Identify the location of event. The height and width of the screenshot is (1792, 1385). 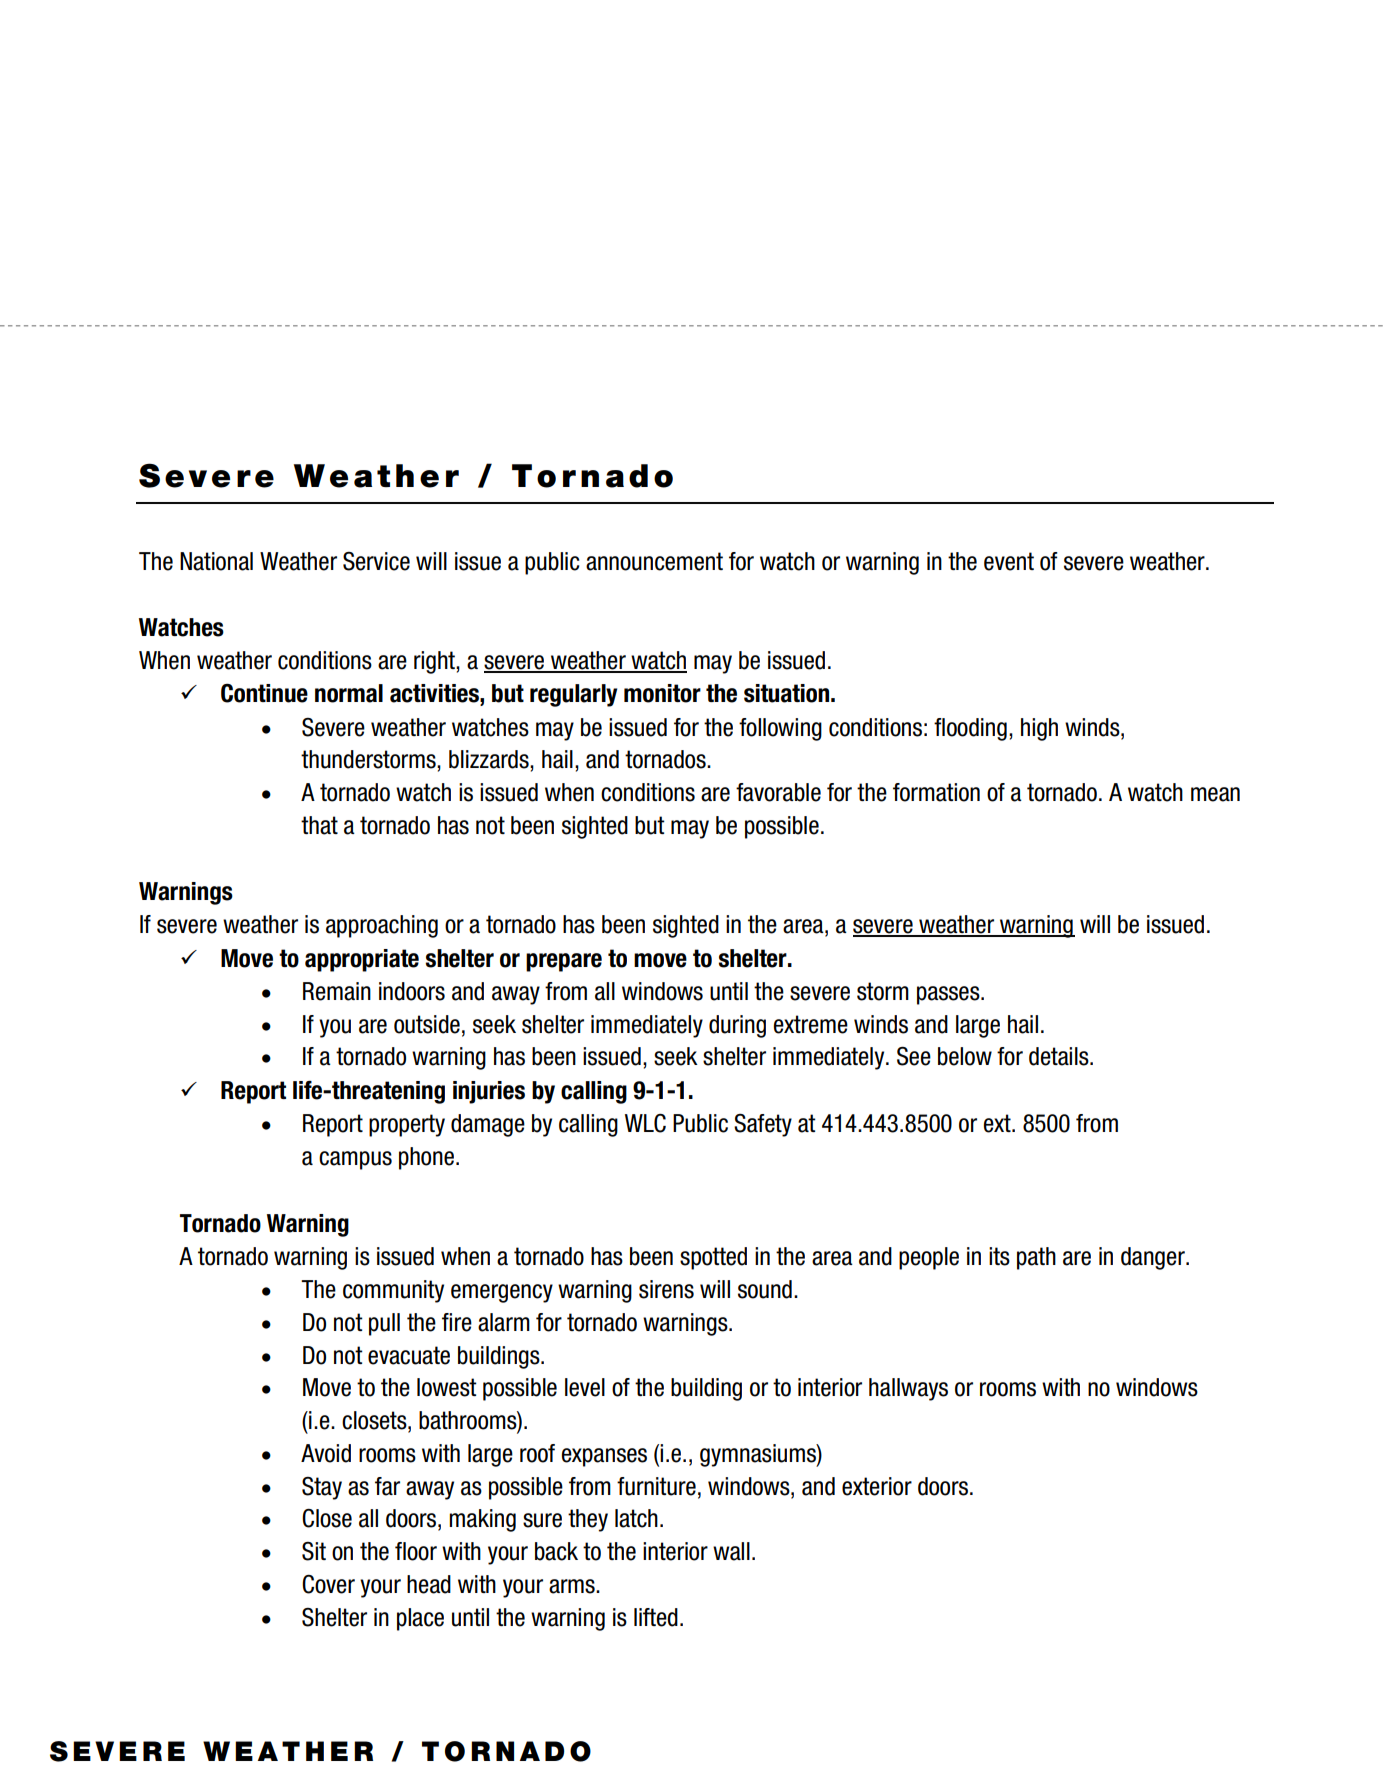
(1009, 561).
